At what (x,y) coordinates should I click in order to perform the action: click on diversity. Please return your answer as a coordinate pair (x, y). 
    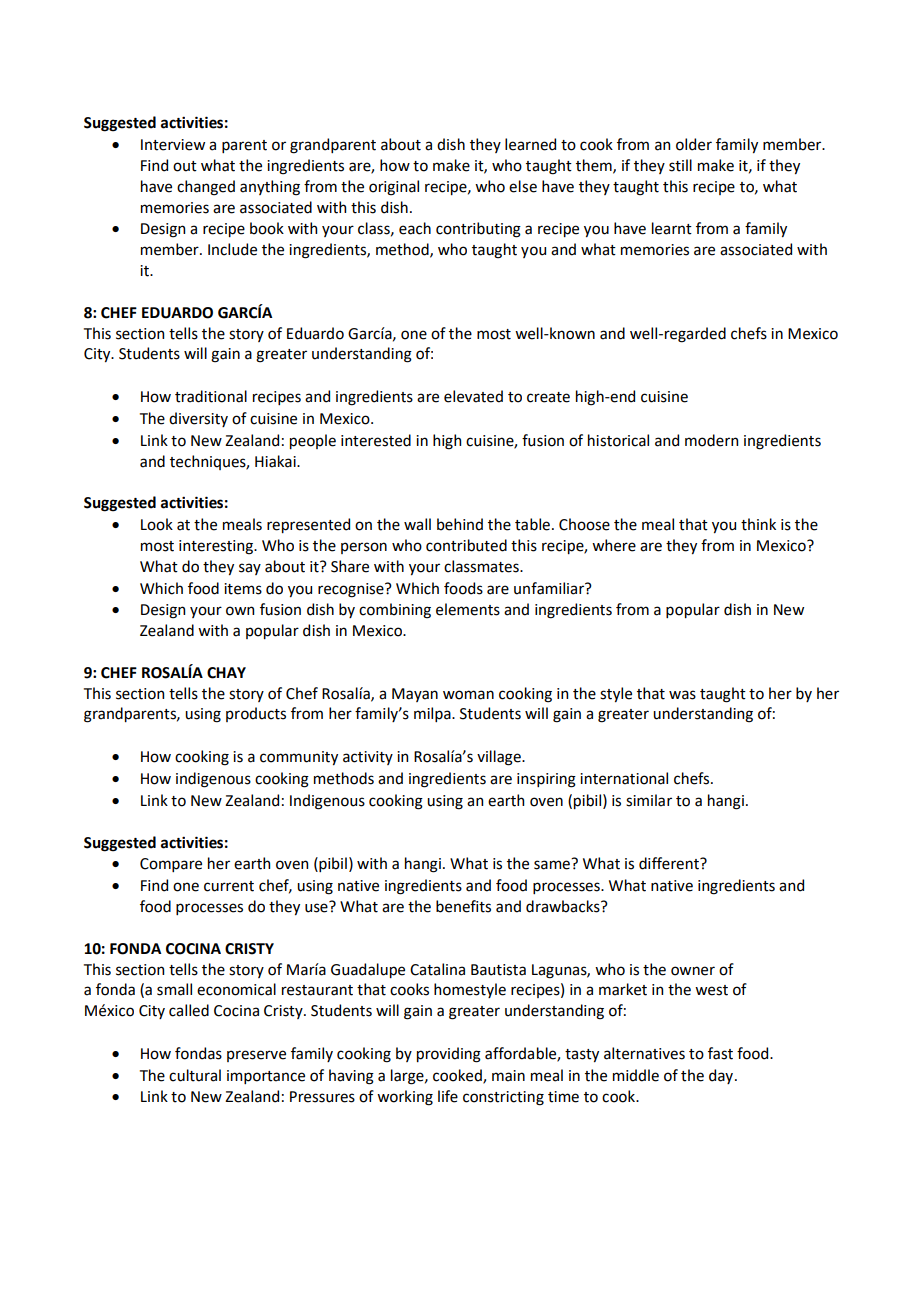
    Looking at the image, I should click on (198, 419).
